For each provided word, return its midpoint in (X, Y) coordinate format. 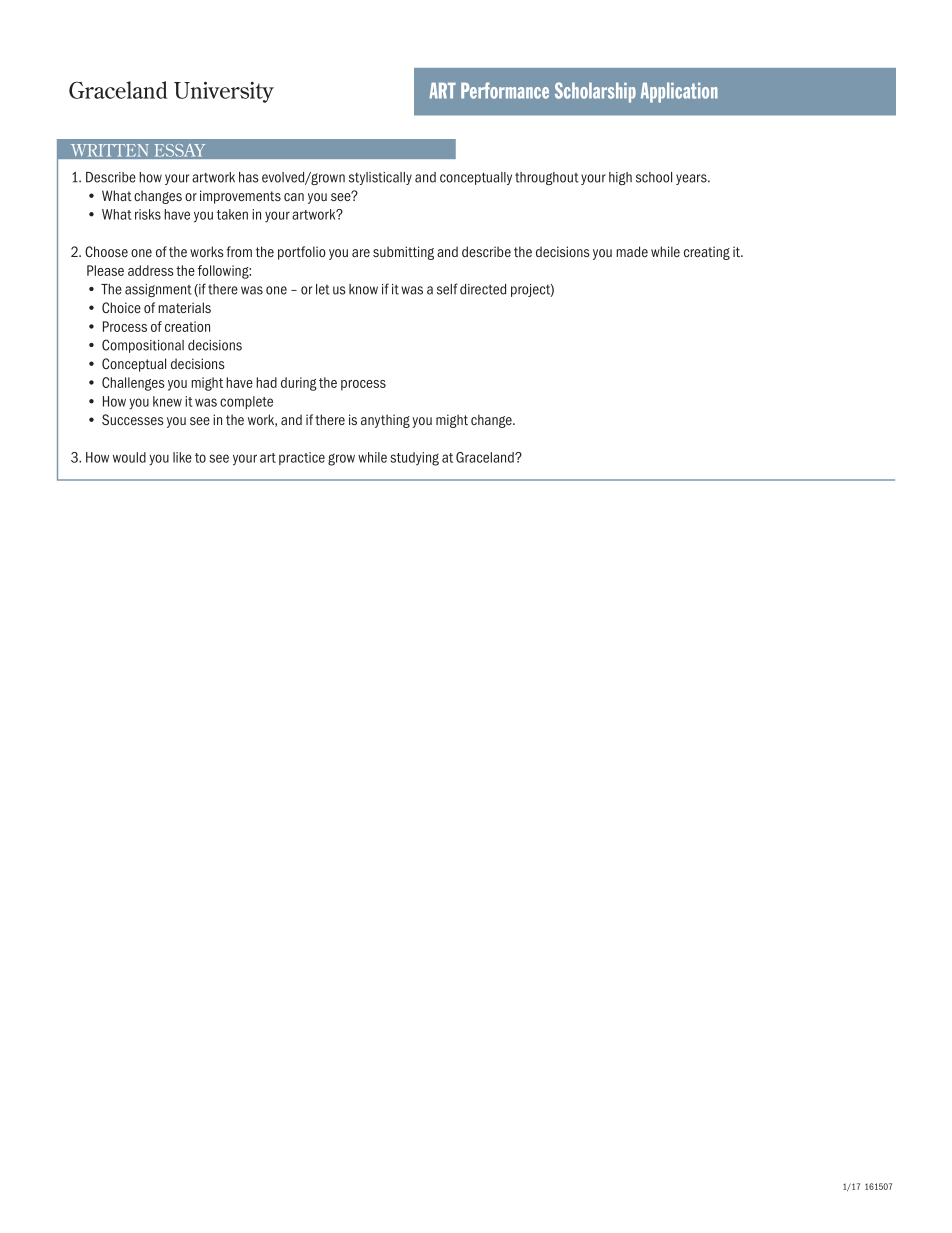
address (151, 270)
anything (385, 421)
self (447, 289)
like (182, 457)
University (224, 92)
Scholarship (595, 92)
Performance (505, 90)
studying (414, 459)
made (632, 251)
